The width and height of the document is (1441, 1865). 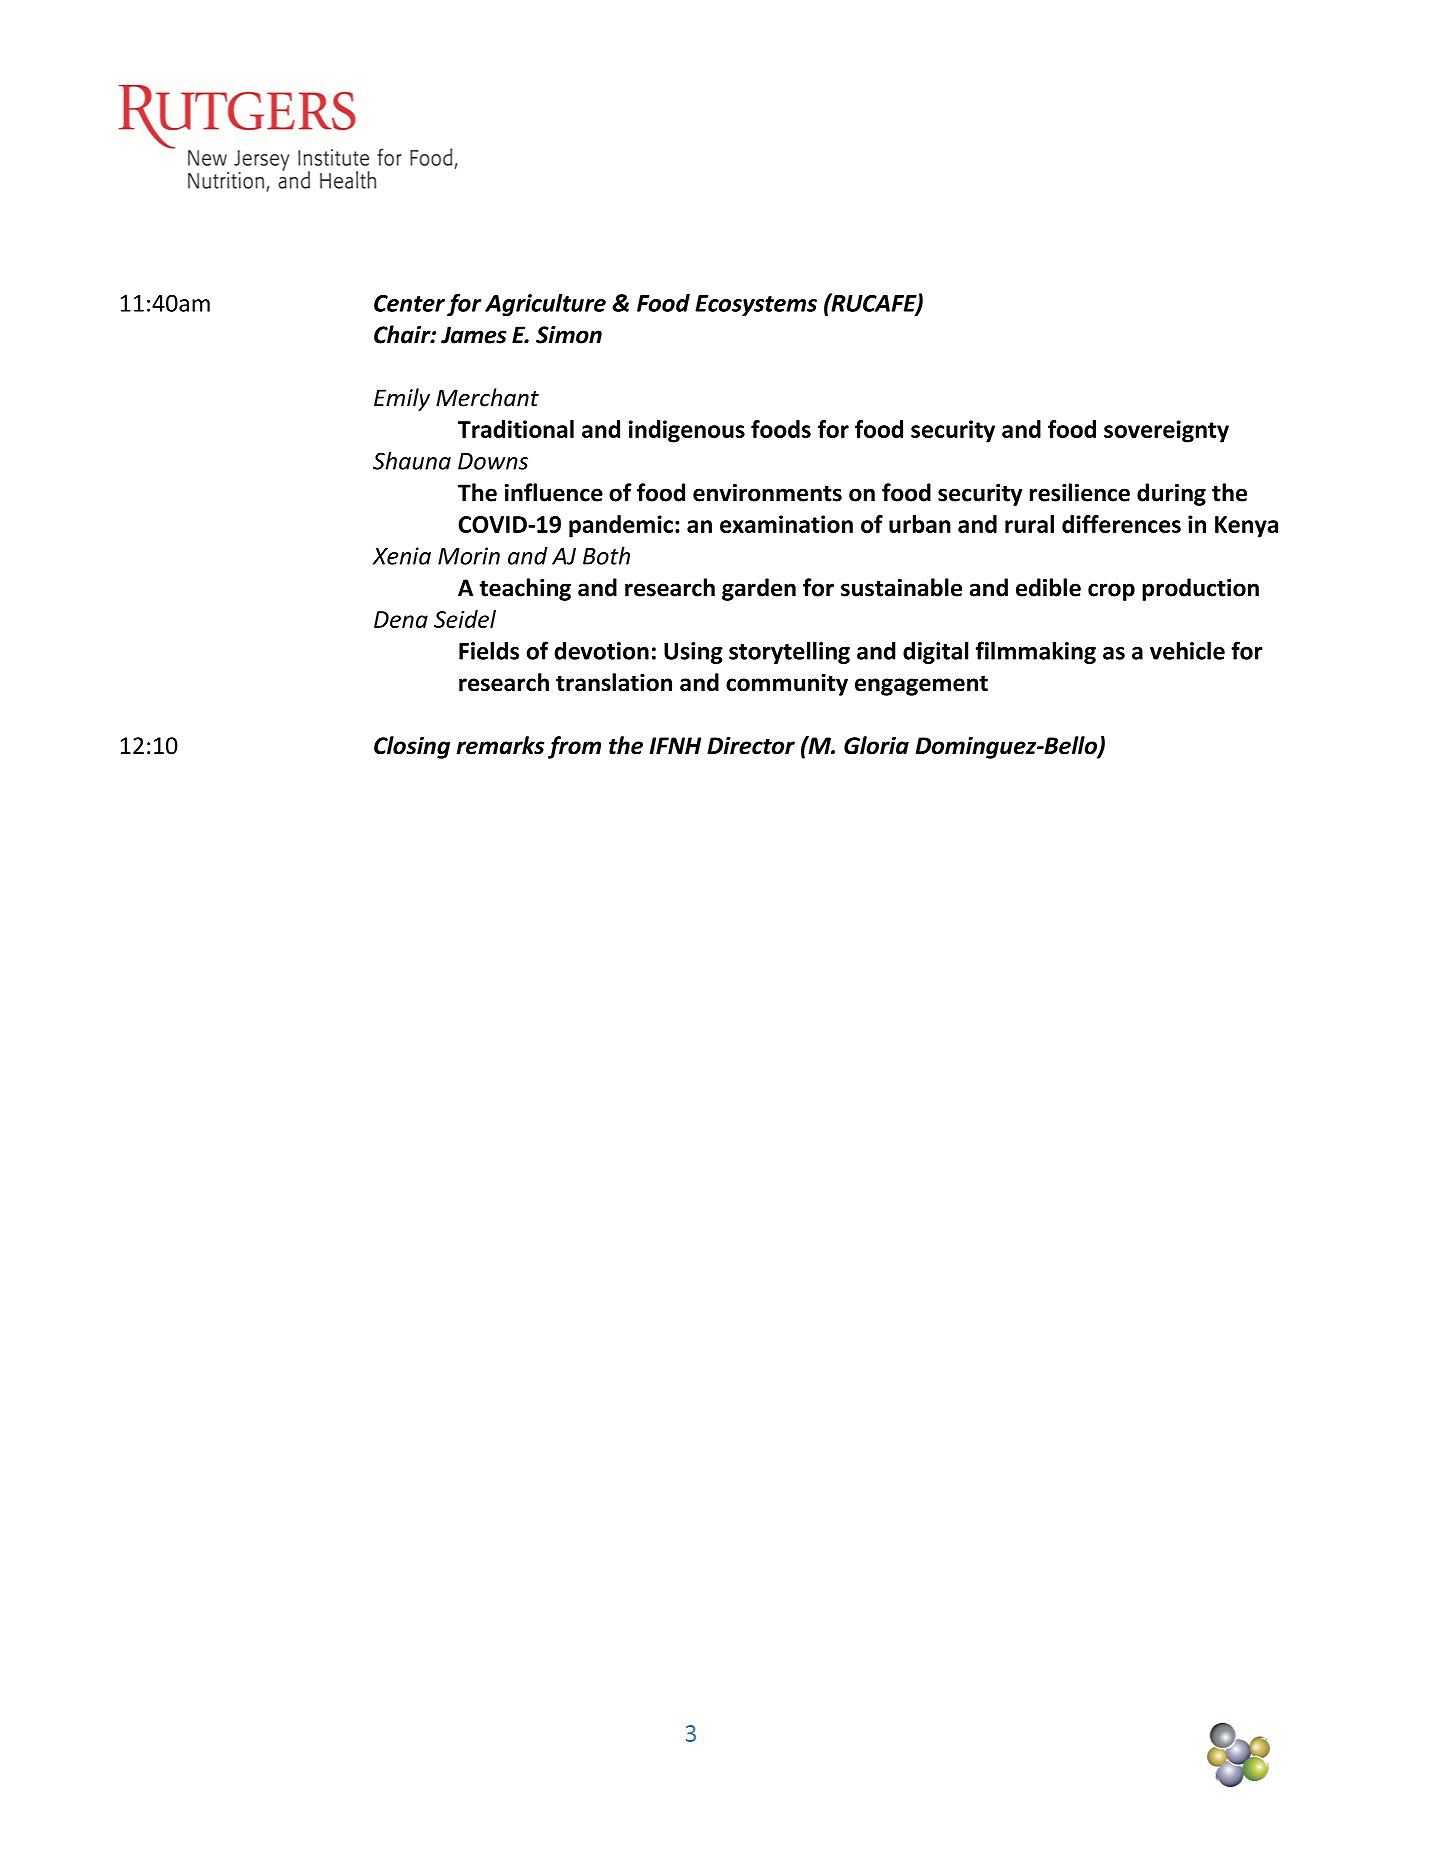 I want to click on environments, so click(x=767, y=493).
